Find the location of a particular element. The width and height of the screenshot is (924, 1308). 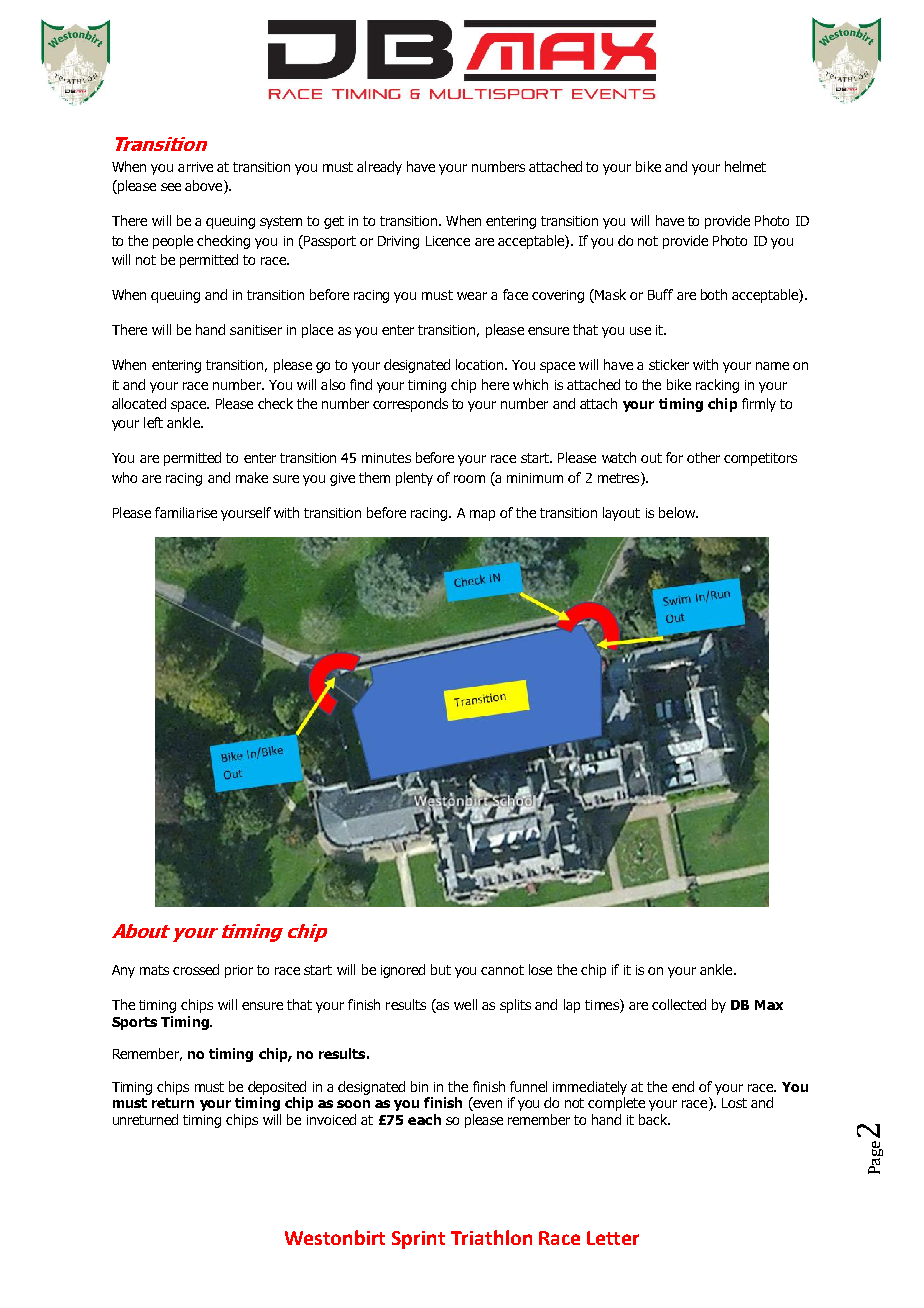

above is located at coordinates (205, 187).
